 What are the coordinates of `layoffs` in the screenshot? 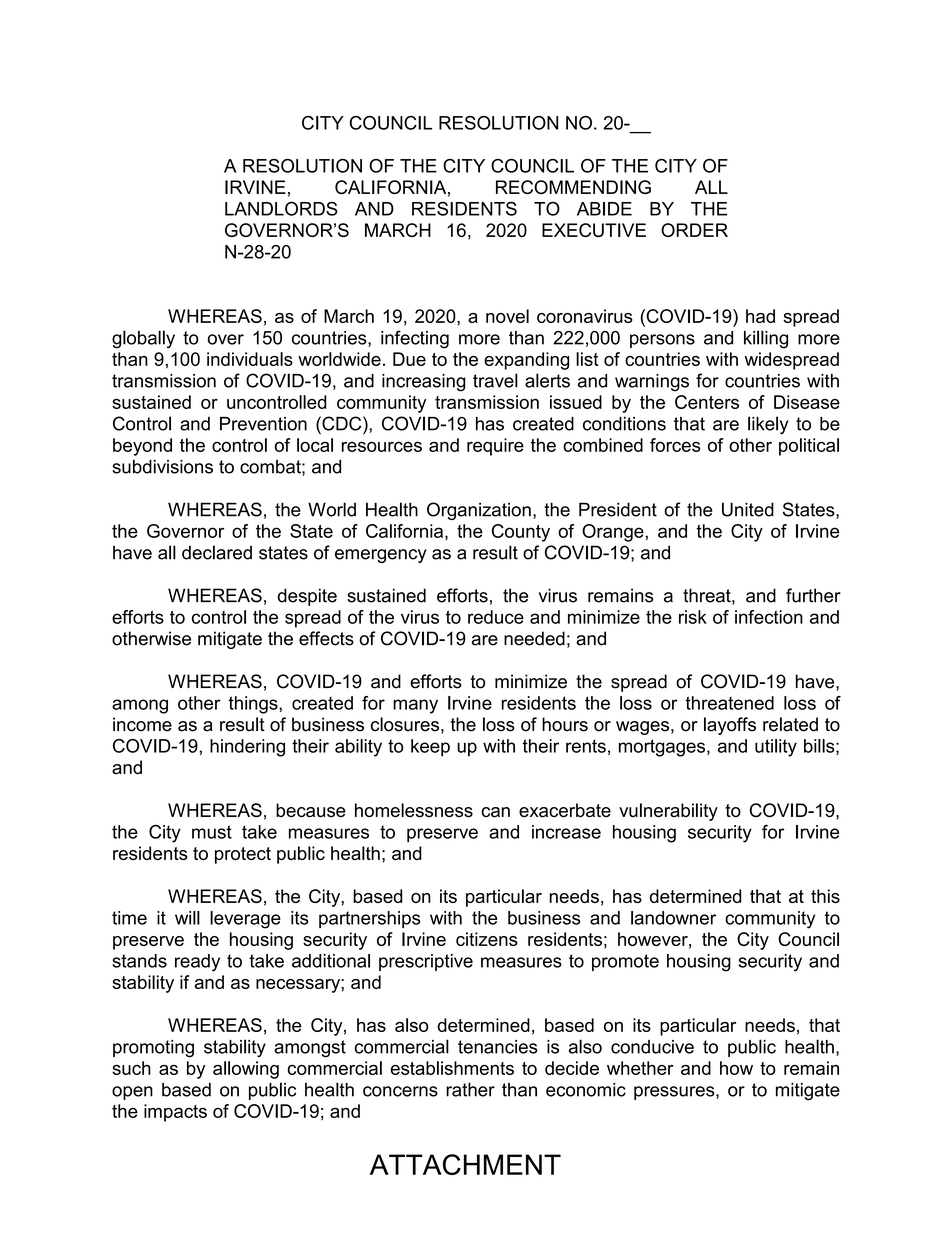 It's located at (730, 726).
